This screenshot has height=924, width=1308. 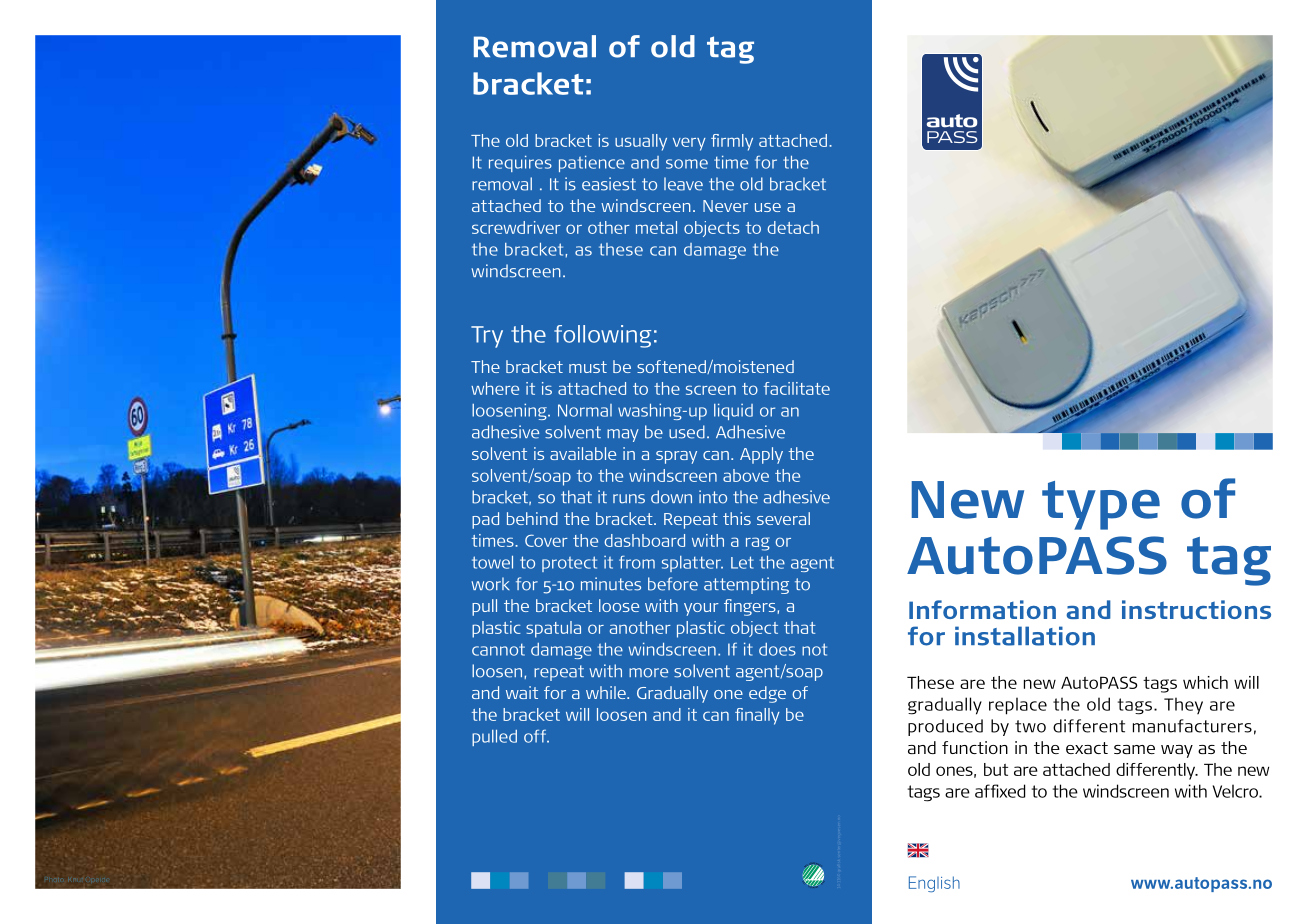 I want to click on English, so click(x=934, y=884).
